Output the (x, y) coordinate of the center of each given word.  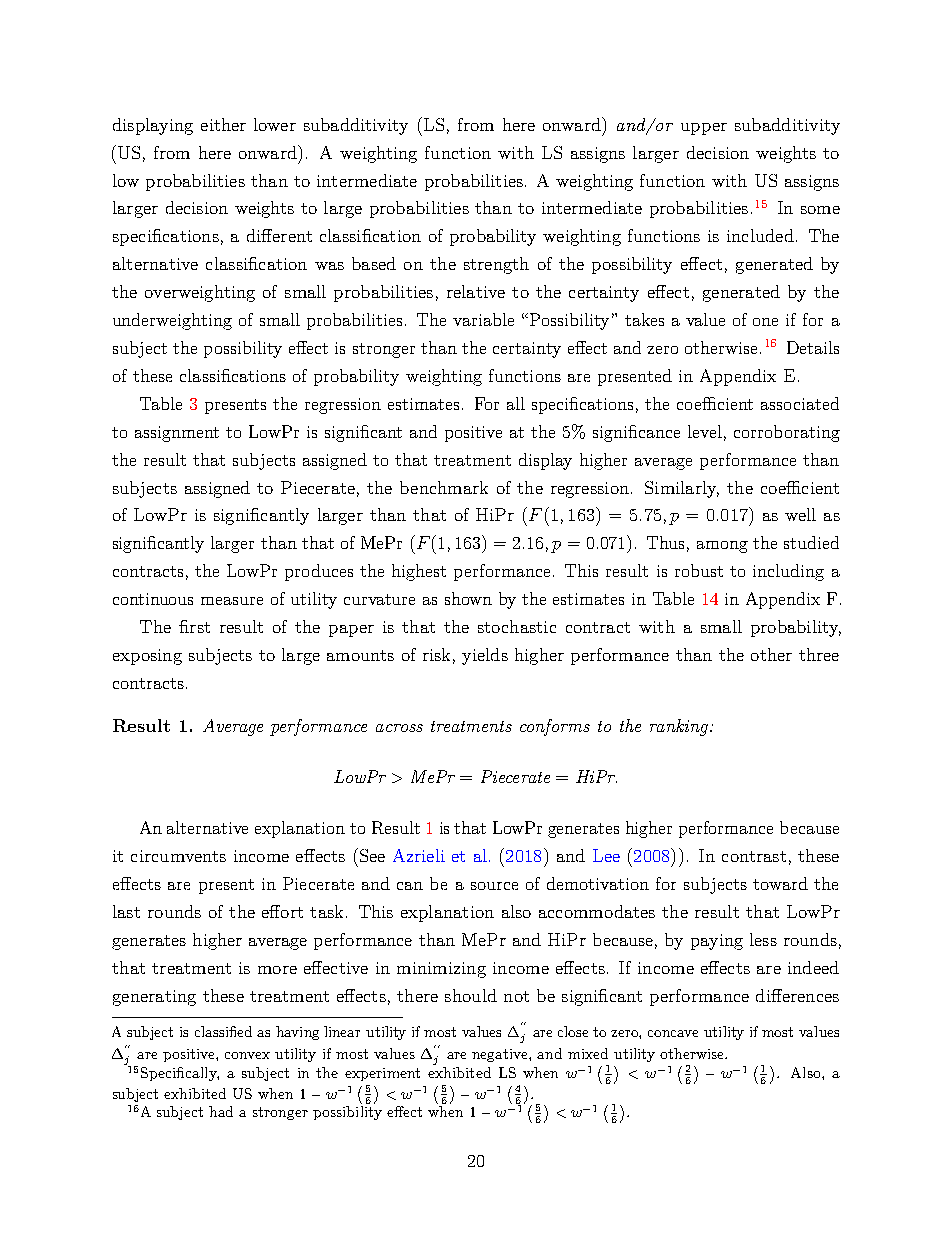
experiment (382, 1074)
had (221, 1111)
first (194, 626)
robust (699, 570)
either (223, 124)
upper (704, 129)
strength (496, 265)
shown (468, 598)
